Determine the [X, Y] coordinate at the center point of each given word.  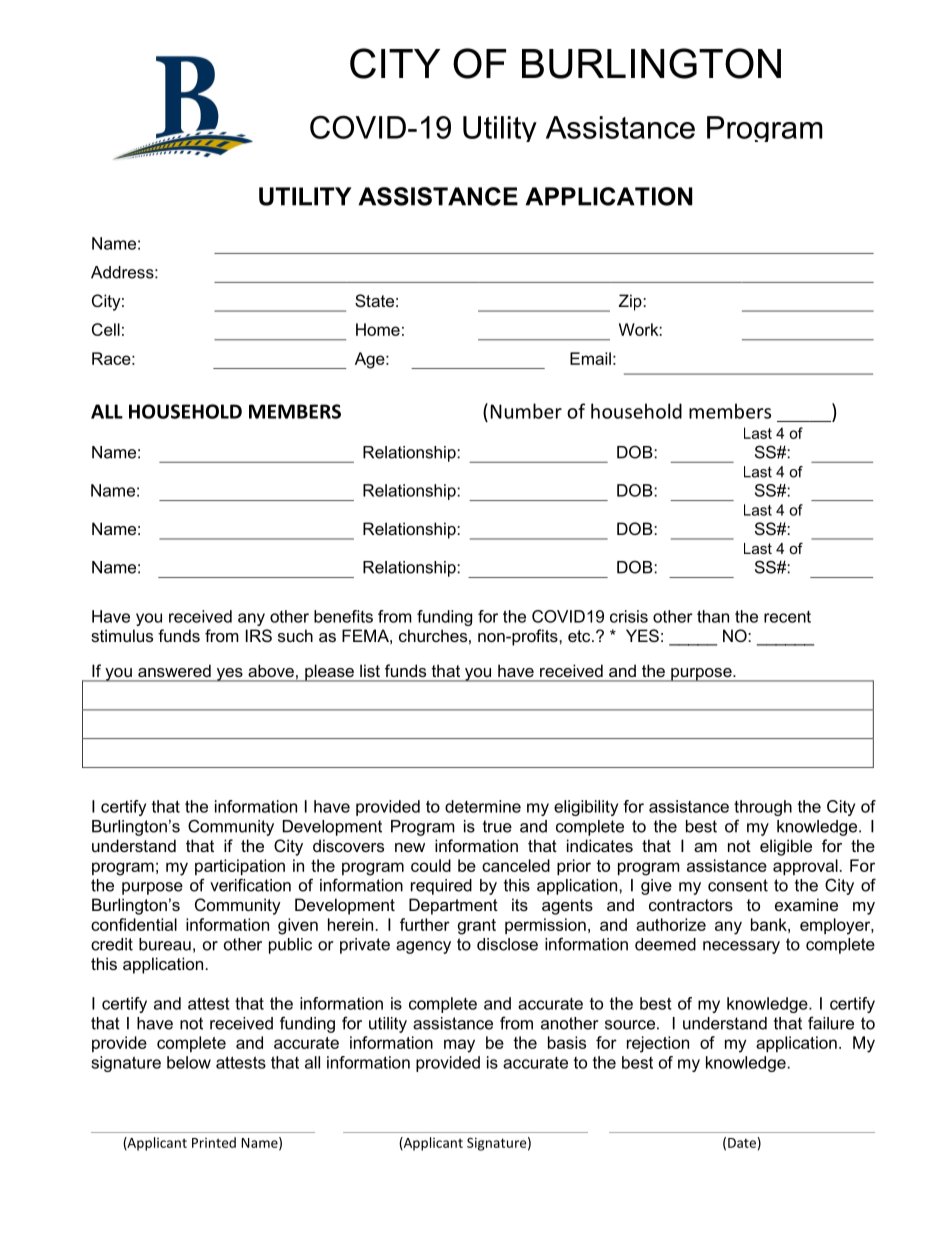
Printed [214, 1142]
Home [378, 329]
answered [174, 671]
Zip [631, 302]
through [763, 808]
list [370, 671]
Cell [106, 329]
